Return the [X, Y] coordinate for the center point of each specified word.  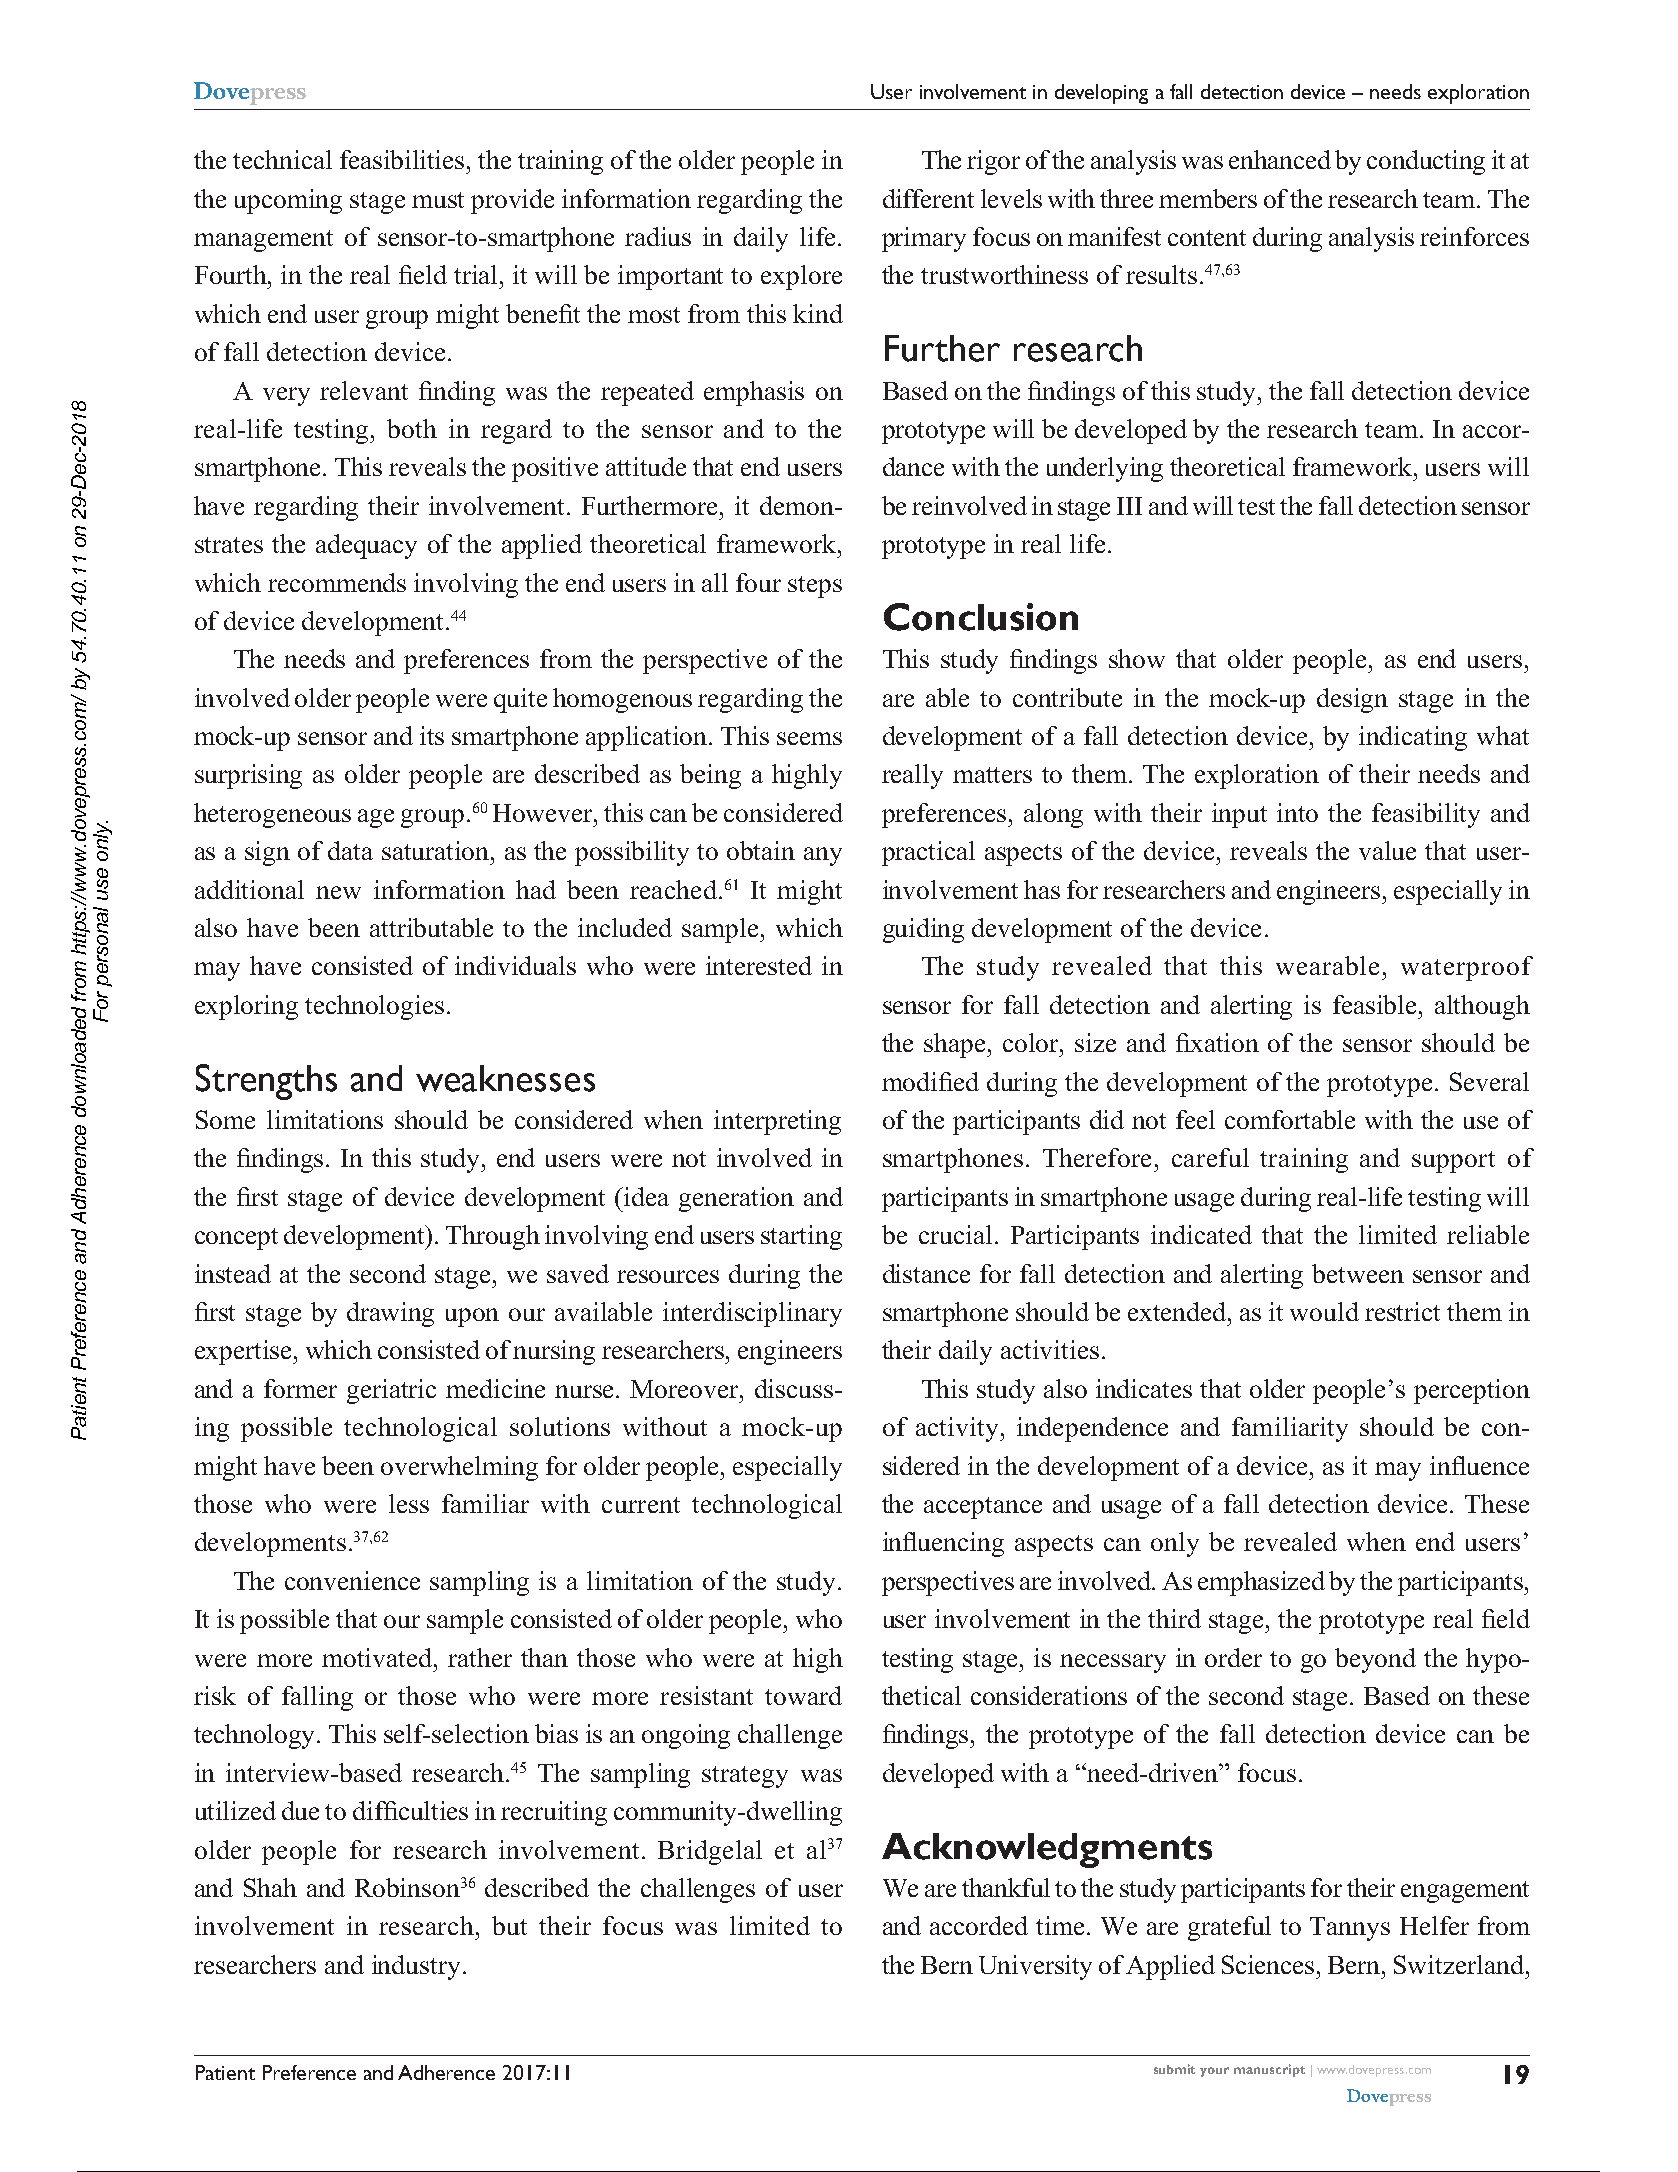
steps [815, 587]
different [928, 198]
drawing [390, 1314]
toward [803, 1695]
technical [282, 159]
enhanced [1280, 159]
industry [416, 1967]
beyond [1375, 1660]
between [1358, 1273]
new [338, 892]
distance [926, 1273]
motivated [378, 1657]
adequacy [366, 546]
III [1129, 506]
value [1387, 850]
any [823, 856]
